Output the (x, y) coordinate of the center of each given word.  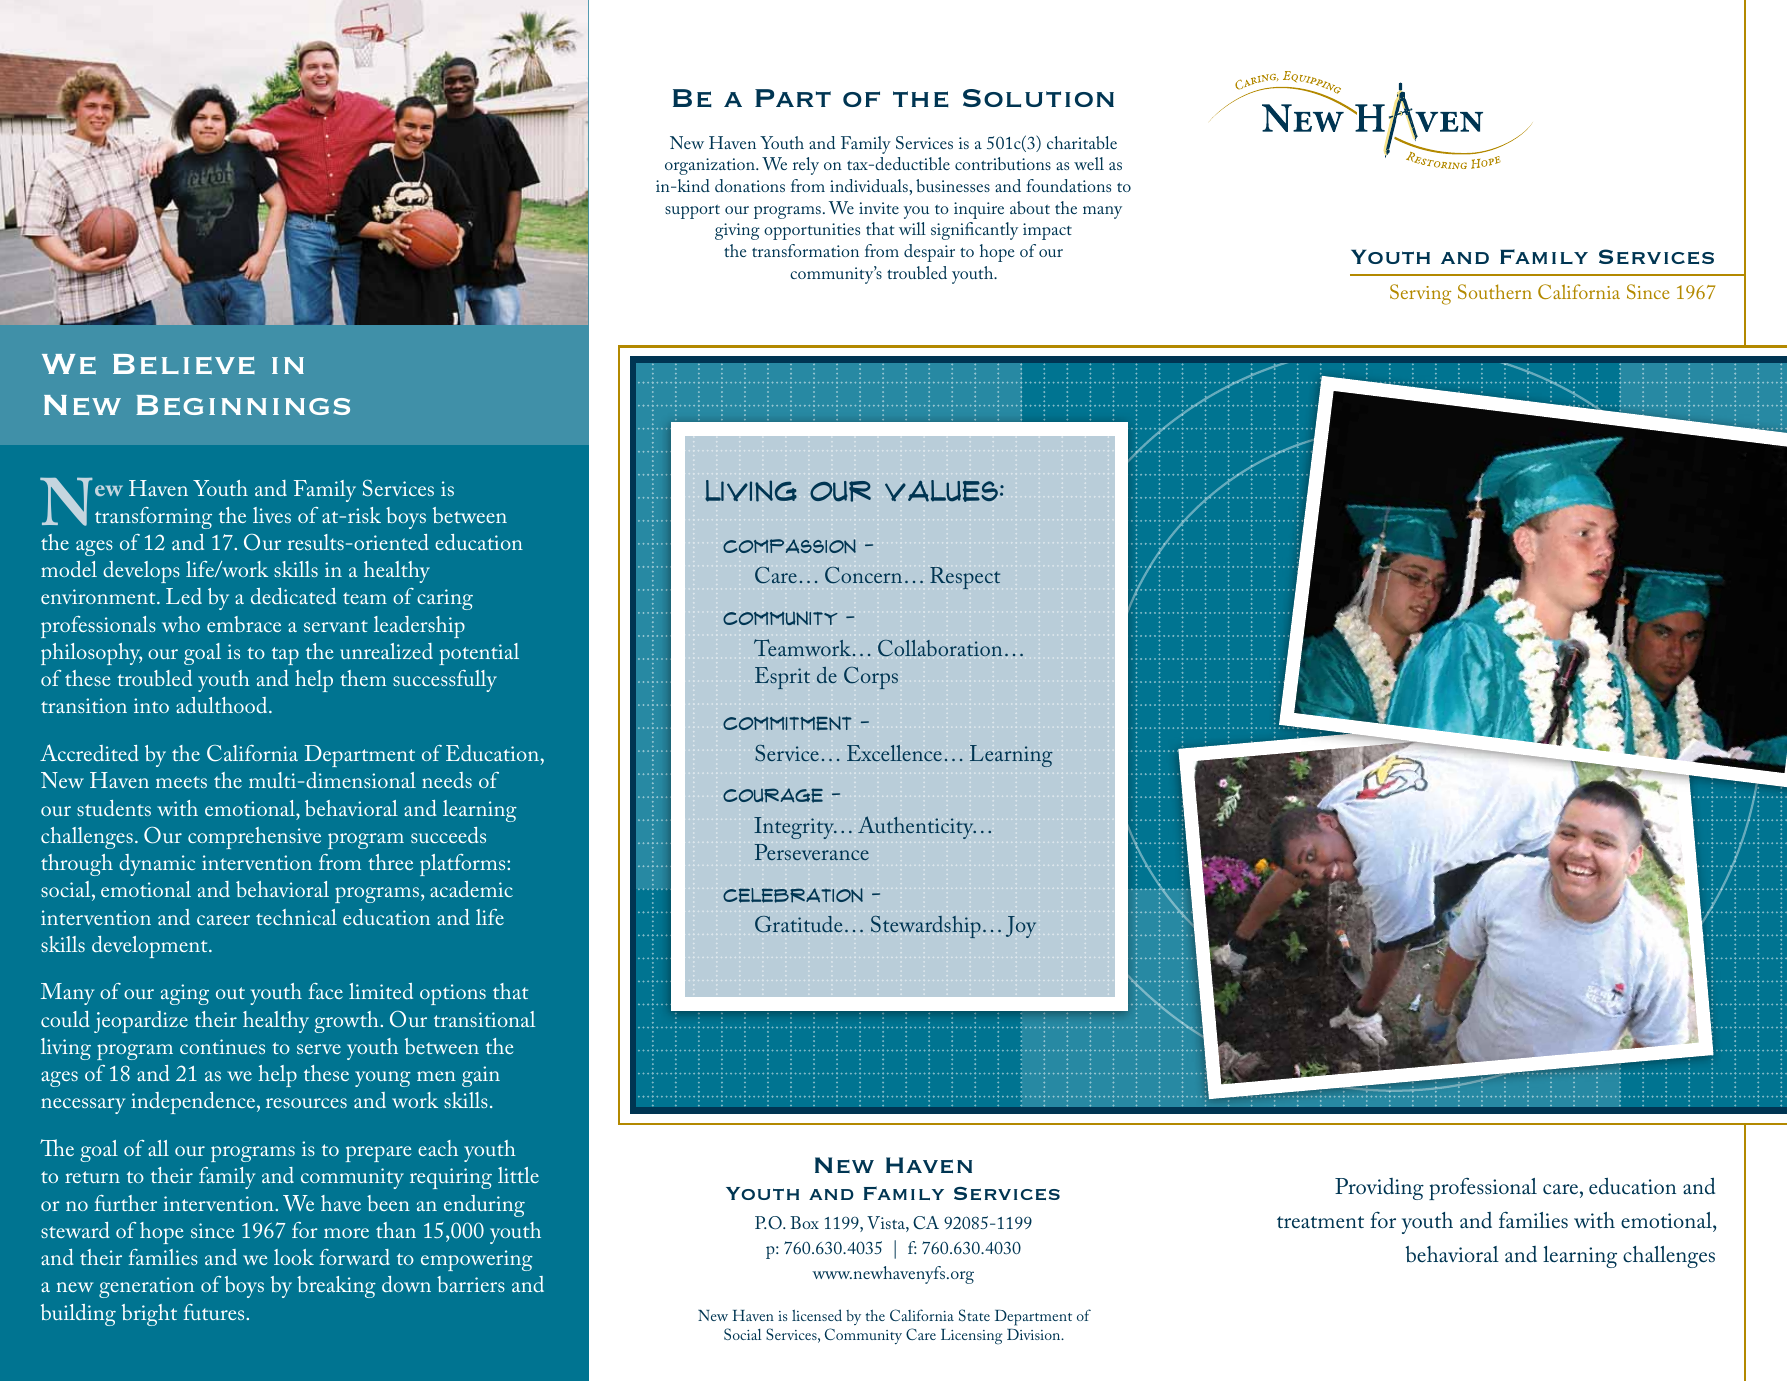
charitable (1082, 142)
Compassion (789, 546)
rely (806, 166)
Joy (1021, 927)
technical (296, 917)
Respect (965, 578)
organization (711, 166)
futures (215, 1312)
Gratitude (798, 924)
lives (272, 515)
